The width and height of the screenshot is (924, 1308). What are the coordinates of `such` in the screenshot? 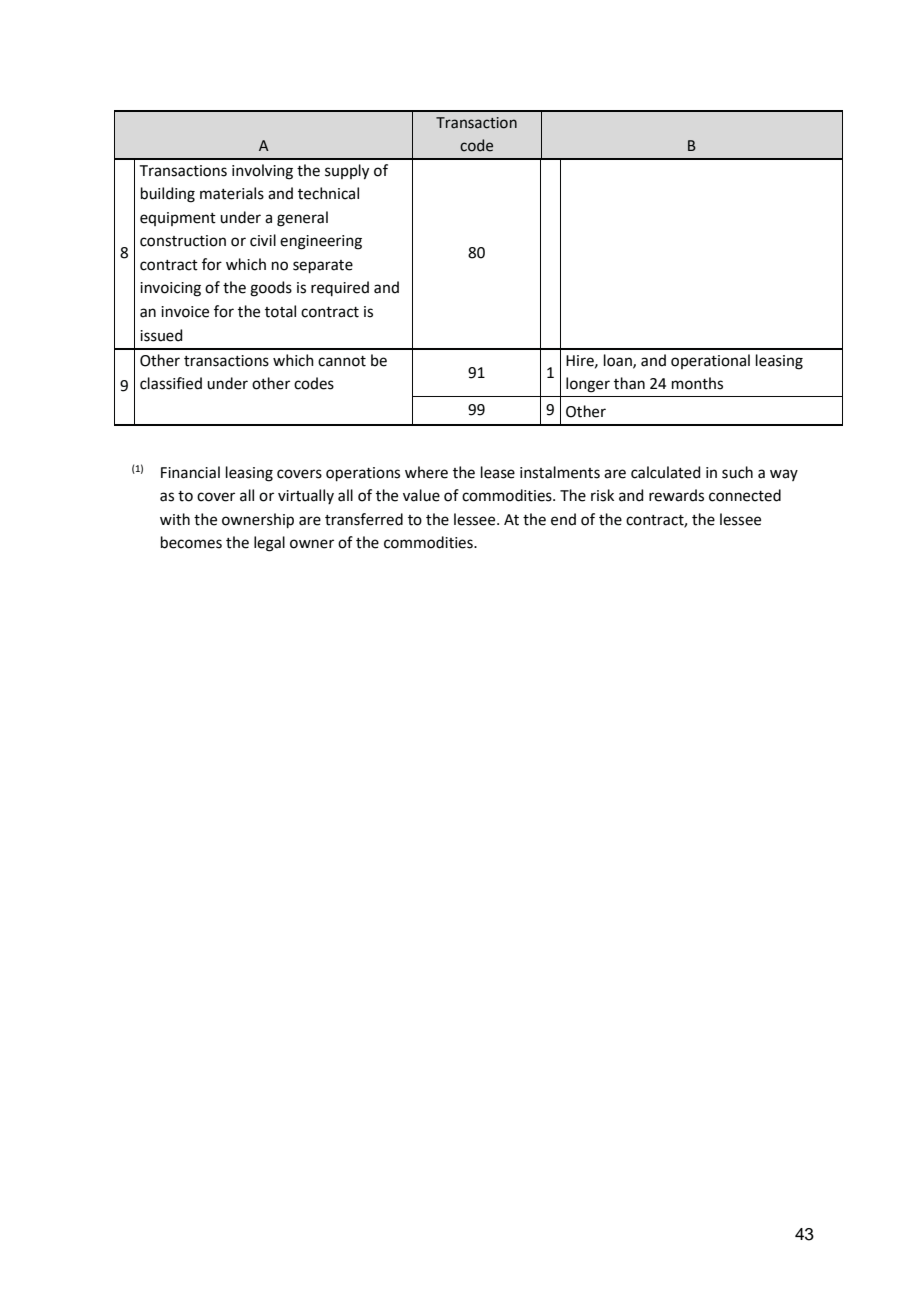 It's located at (737, 472).
